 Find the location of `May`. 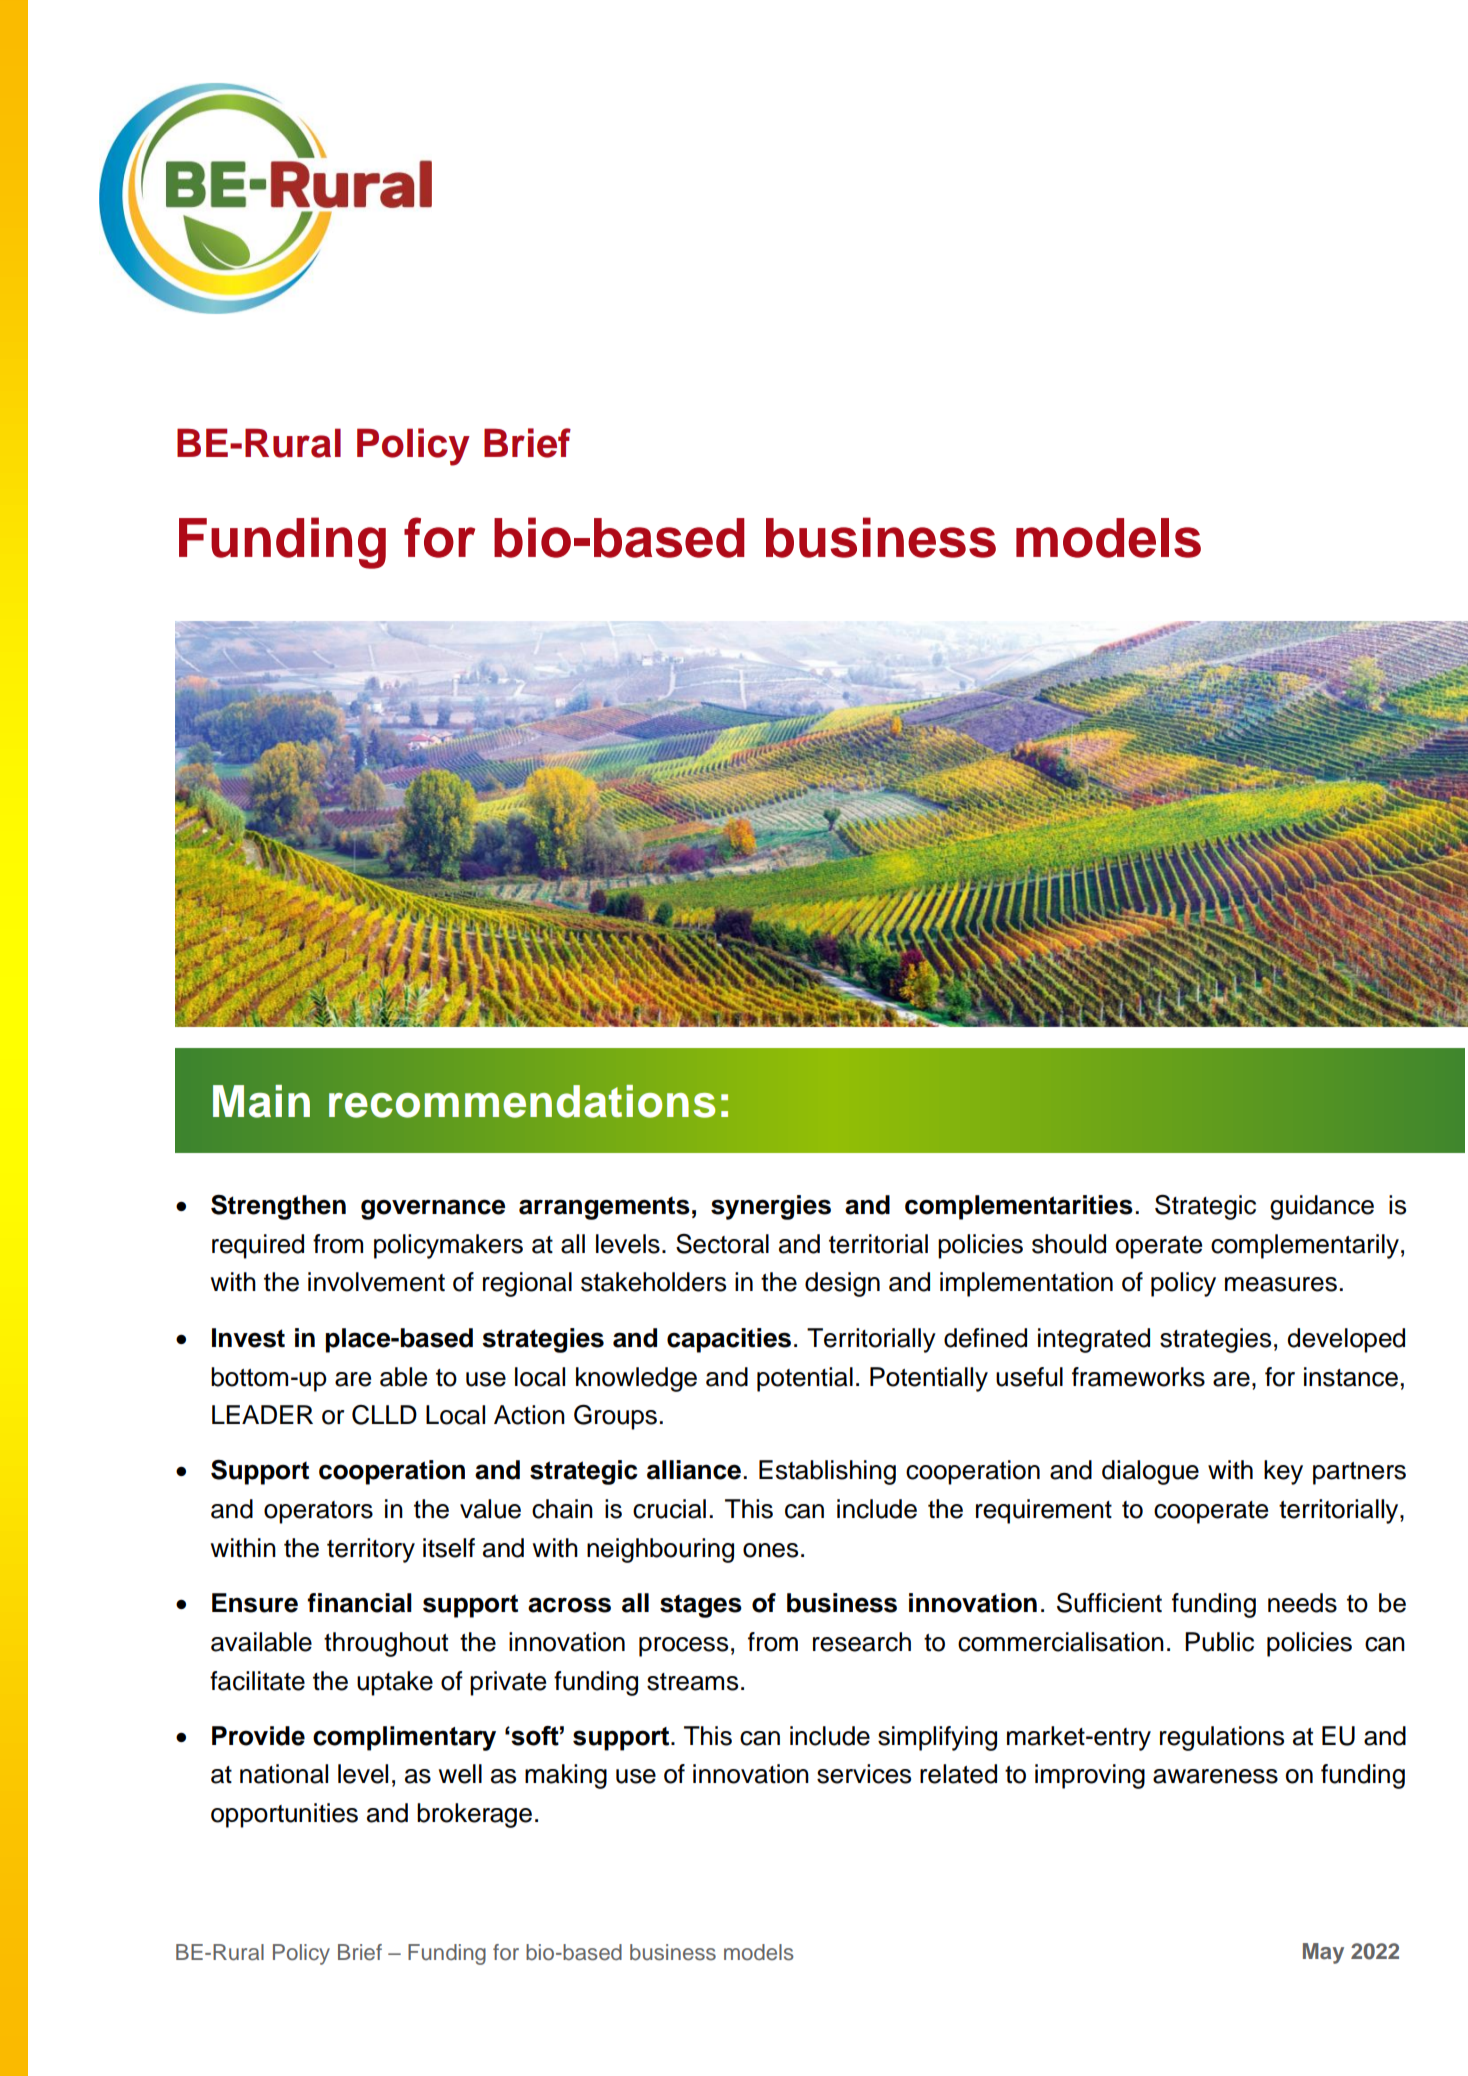

May is located at coordinates (1323, 1953).
